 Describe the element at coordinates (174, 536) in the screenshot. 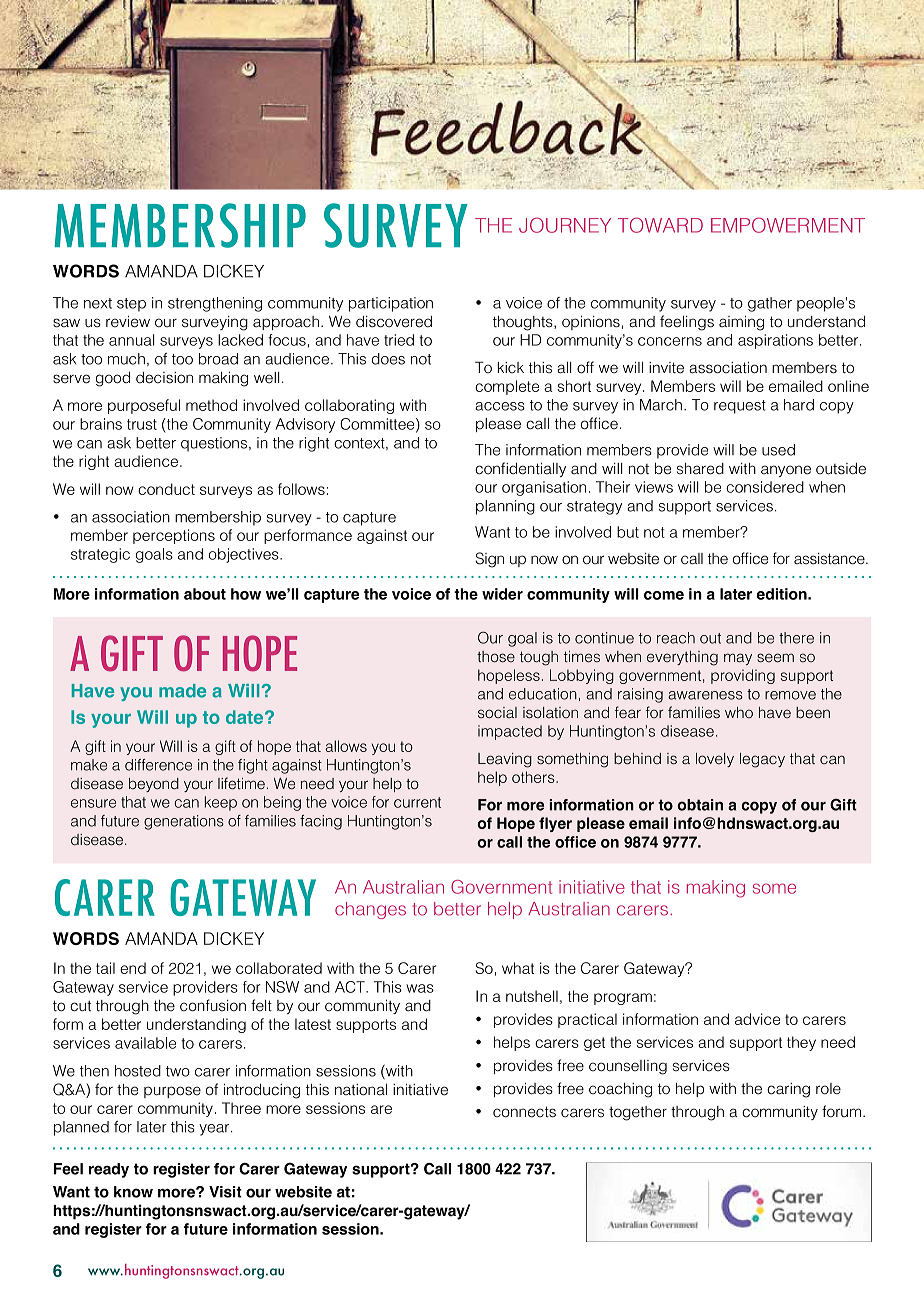

I see `perceptions` at that location.
